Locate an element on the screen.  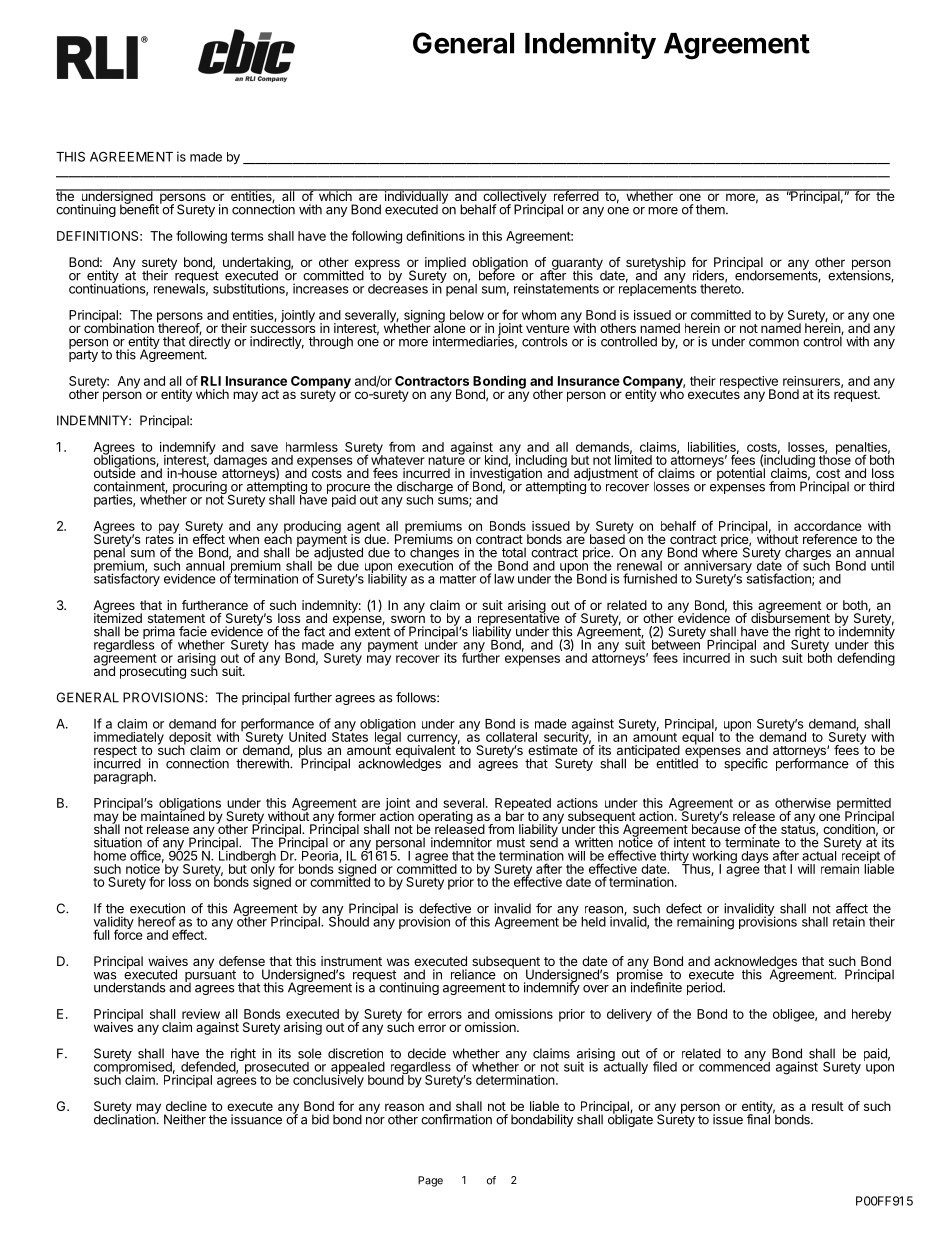
collectively is located at coordinates (514, 197).
